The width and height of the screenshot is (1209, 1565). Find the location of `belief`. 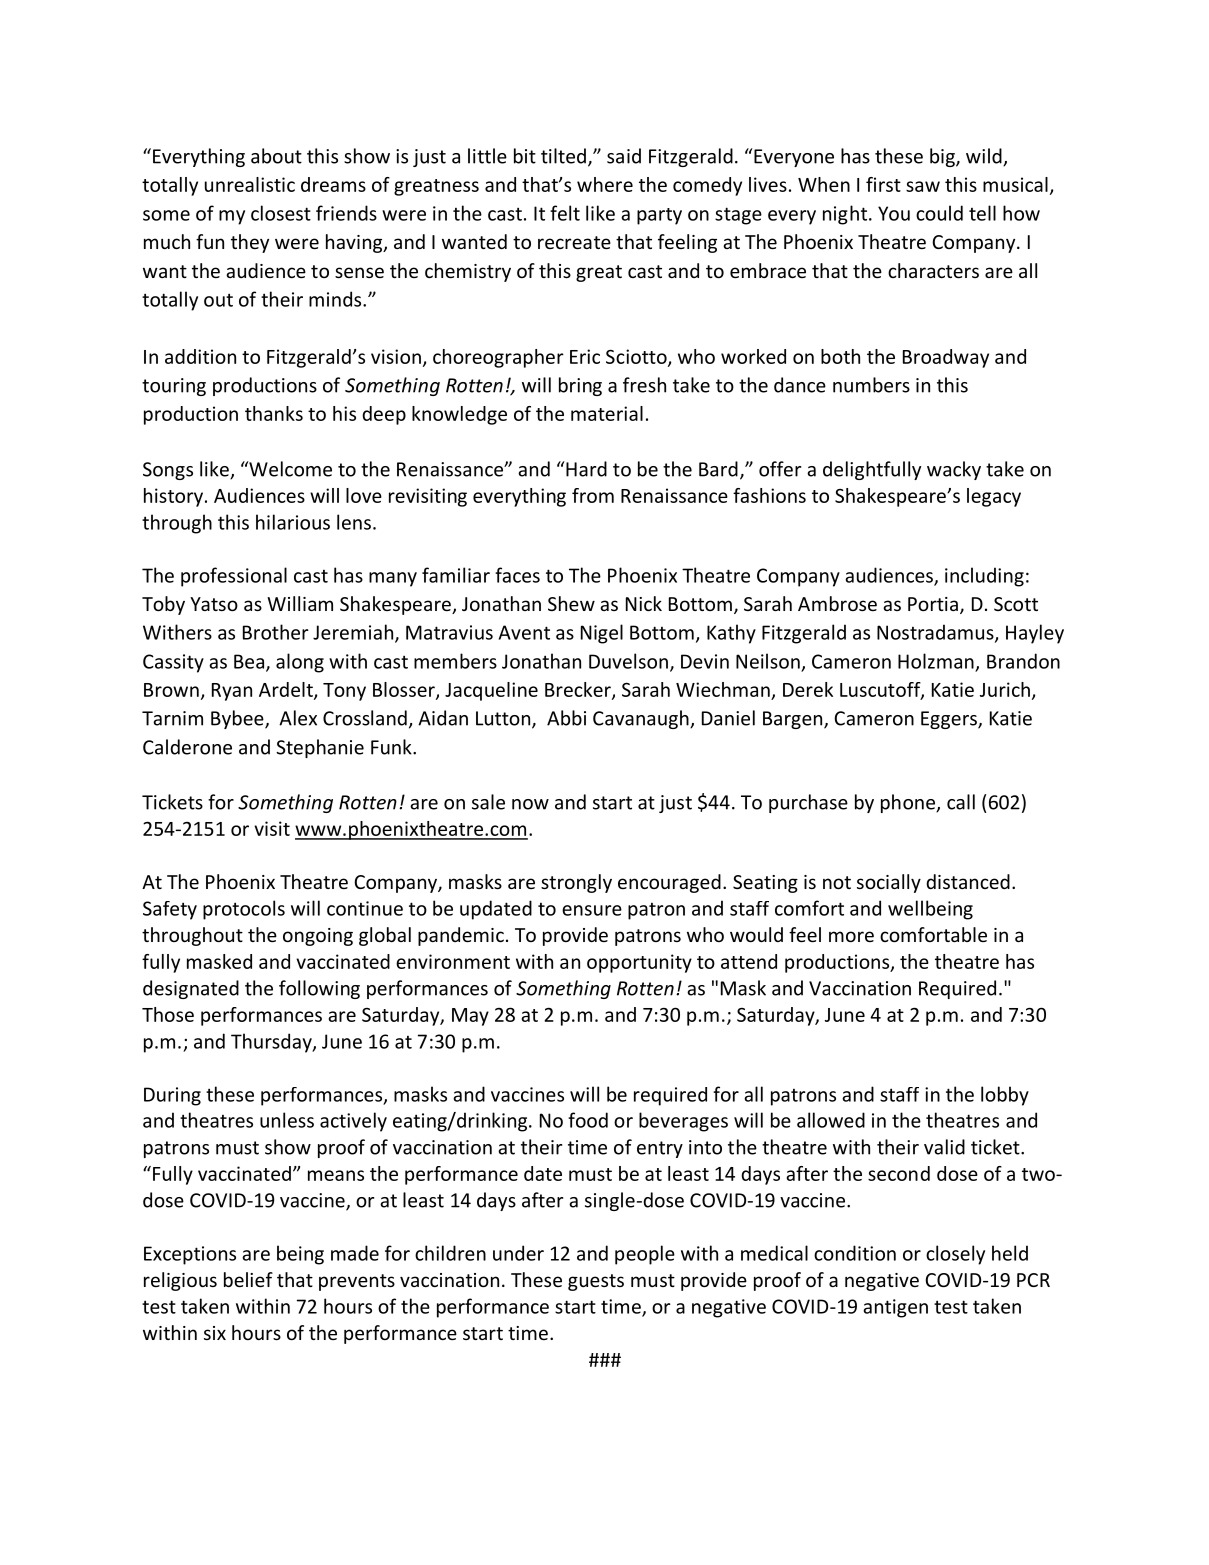

belief is located at coordinates (248, 1279).
